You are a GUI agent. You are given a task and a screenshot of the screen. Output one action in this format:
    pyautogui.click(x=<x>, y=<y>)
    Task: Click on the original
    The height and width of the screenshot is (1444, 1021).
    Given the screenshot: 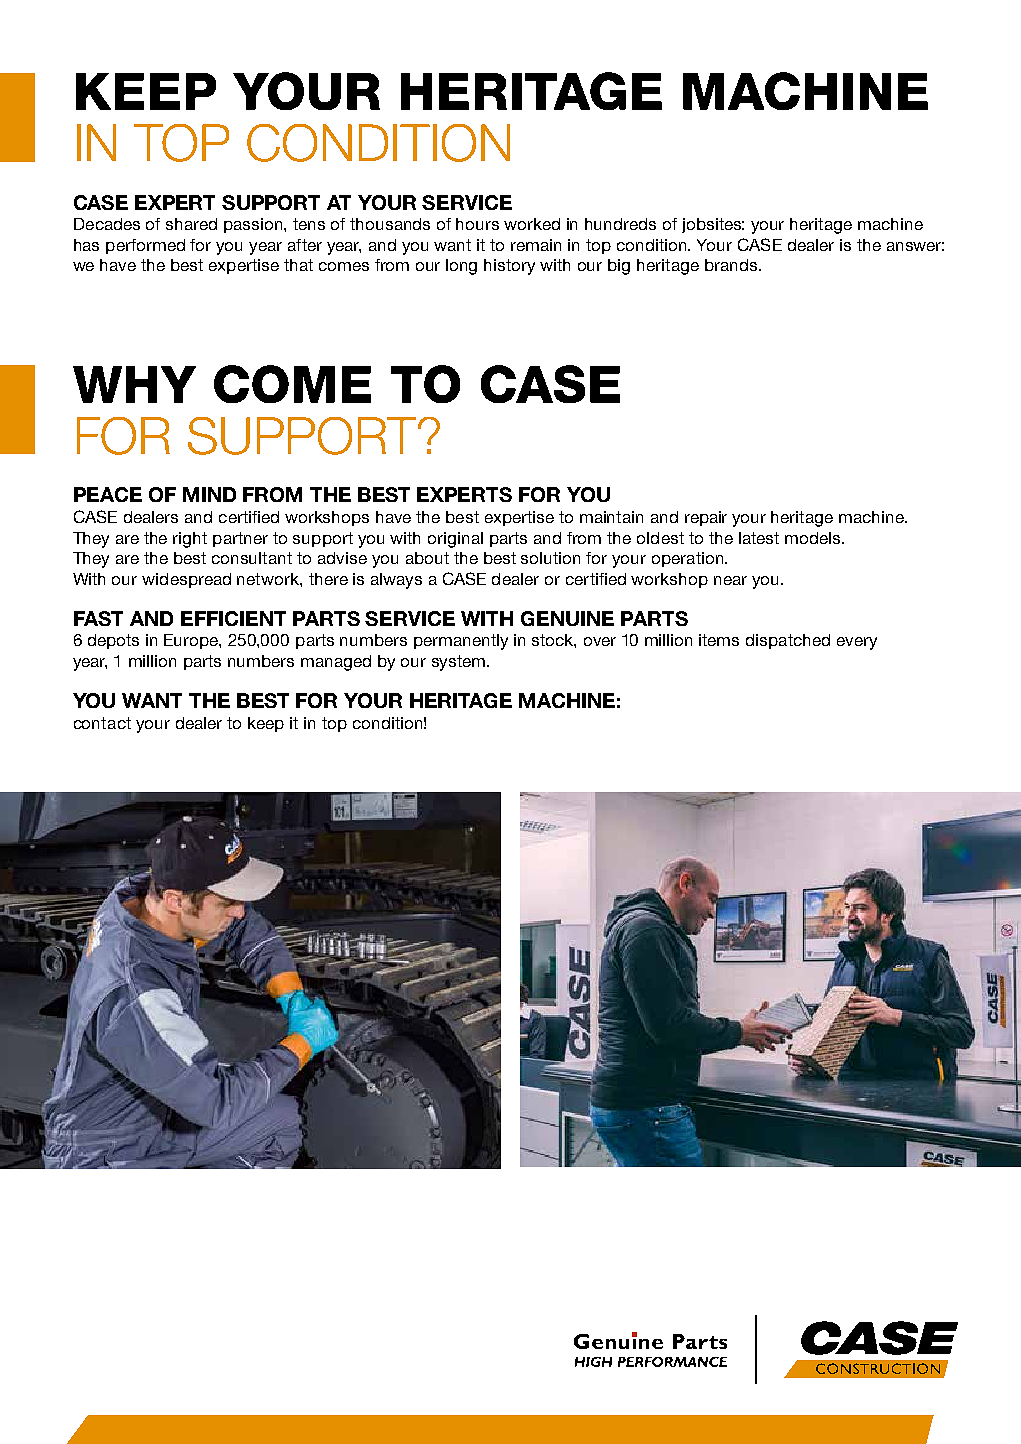 What is the action you would take?
    pyautogui.click(x=455, y=540)
